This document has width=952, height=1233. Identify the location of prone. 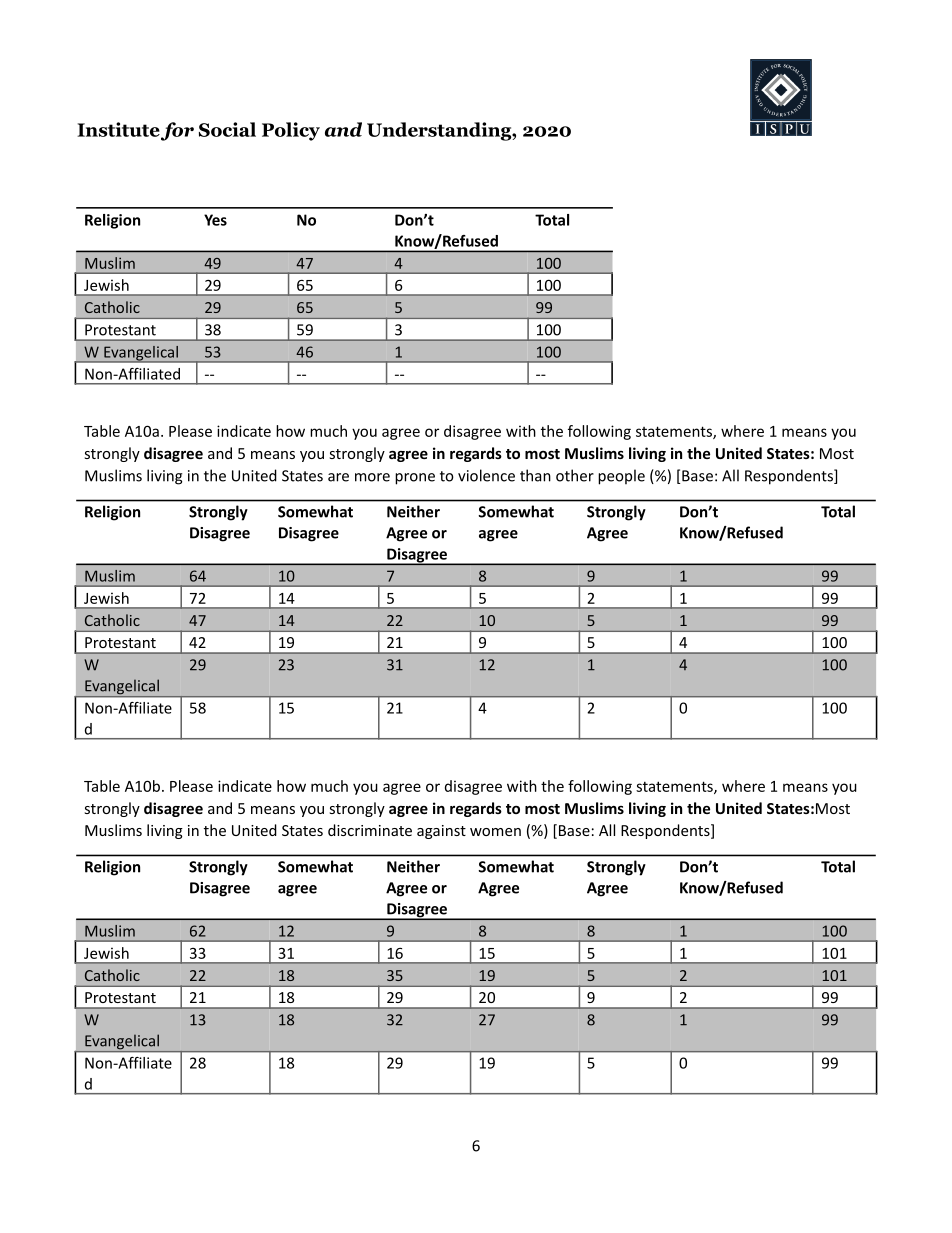
(415, 479).
